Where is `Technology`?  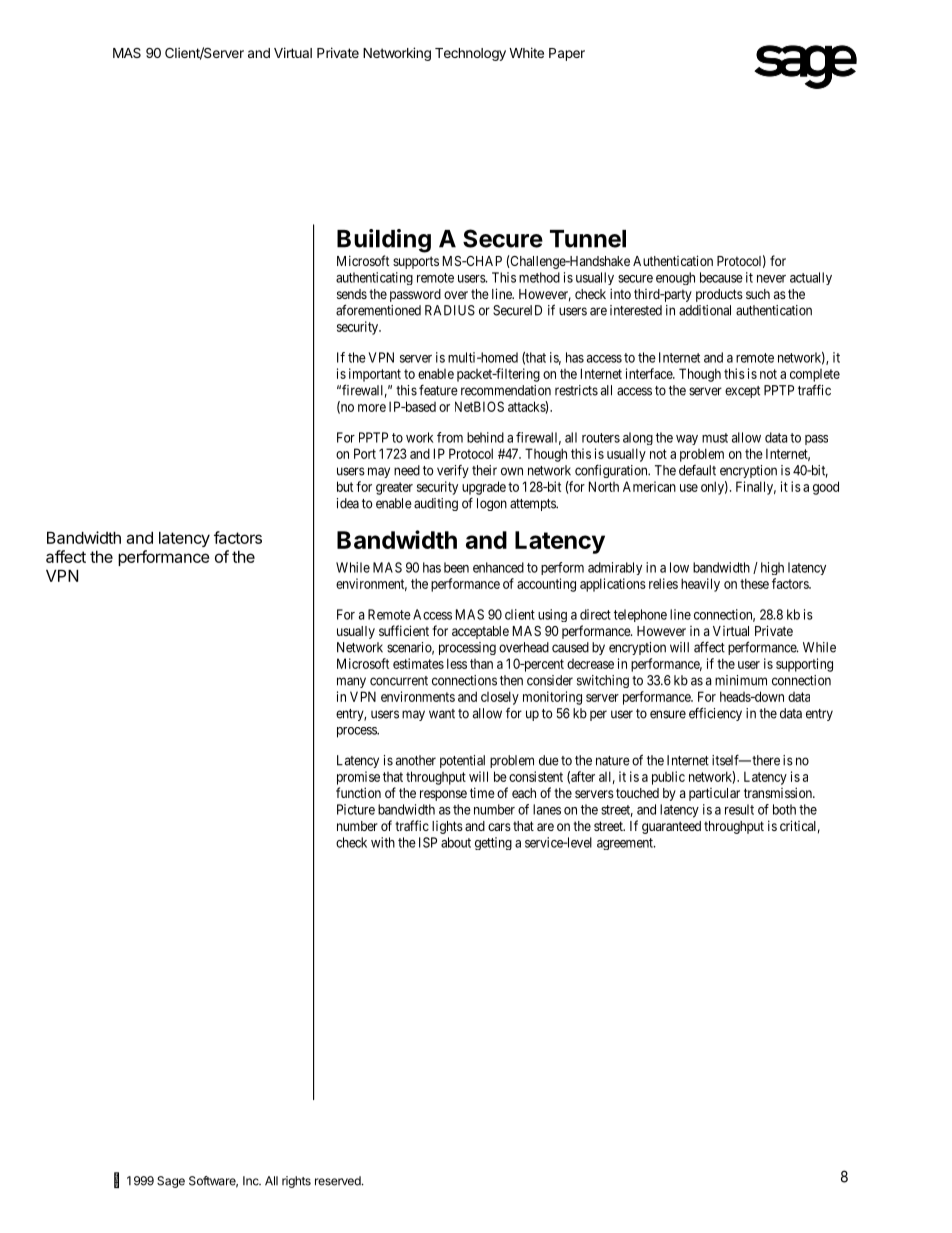
Technology is located at coordinates (470, 54).
